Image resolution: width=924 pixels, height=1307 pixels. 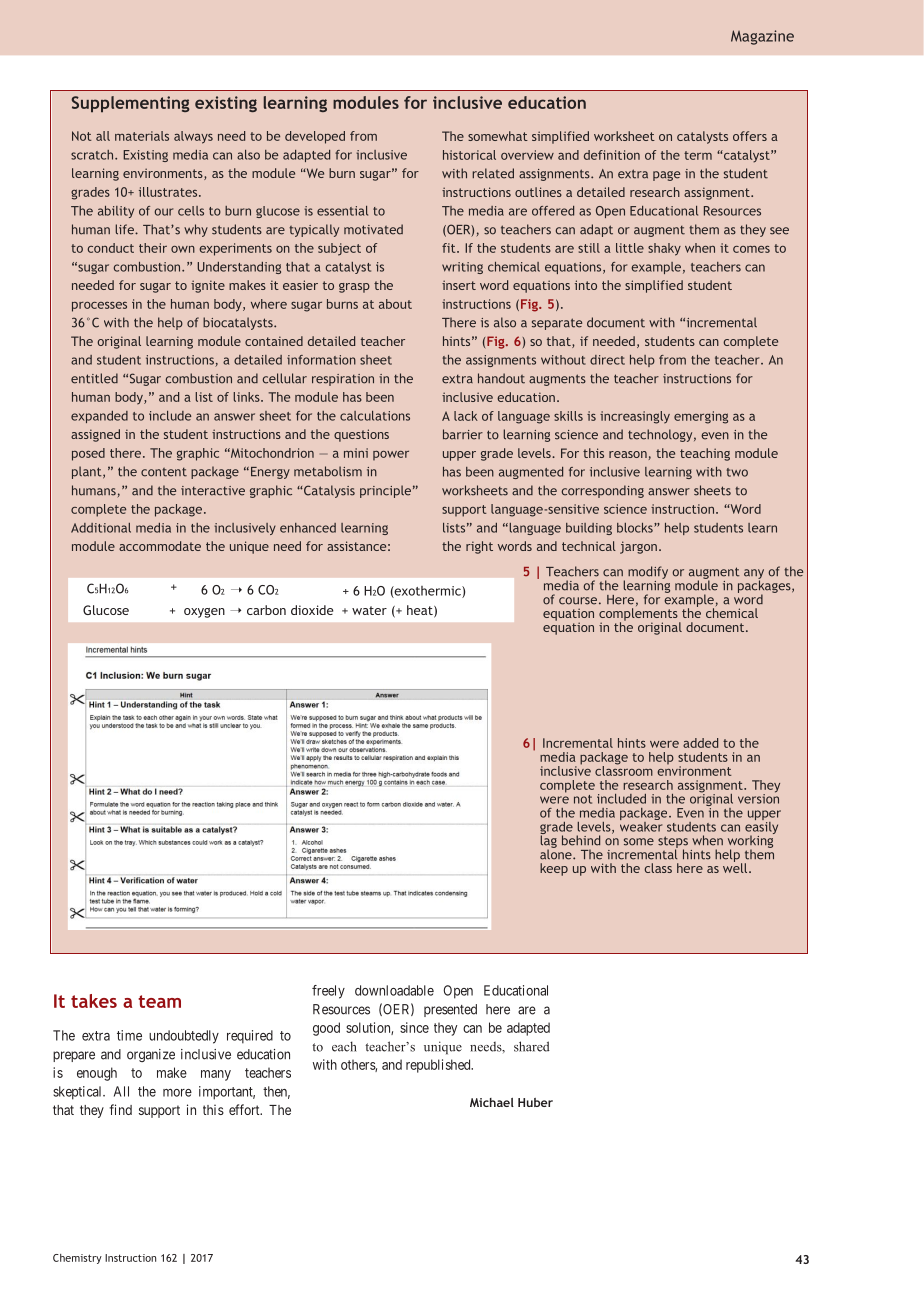 What do you see at coordinates (469, 155) in the screenshot?
I see `historical` at bounding box center [469, 155].
